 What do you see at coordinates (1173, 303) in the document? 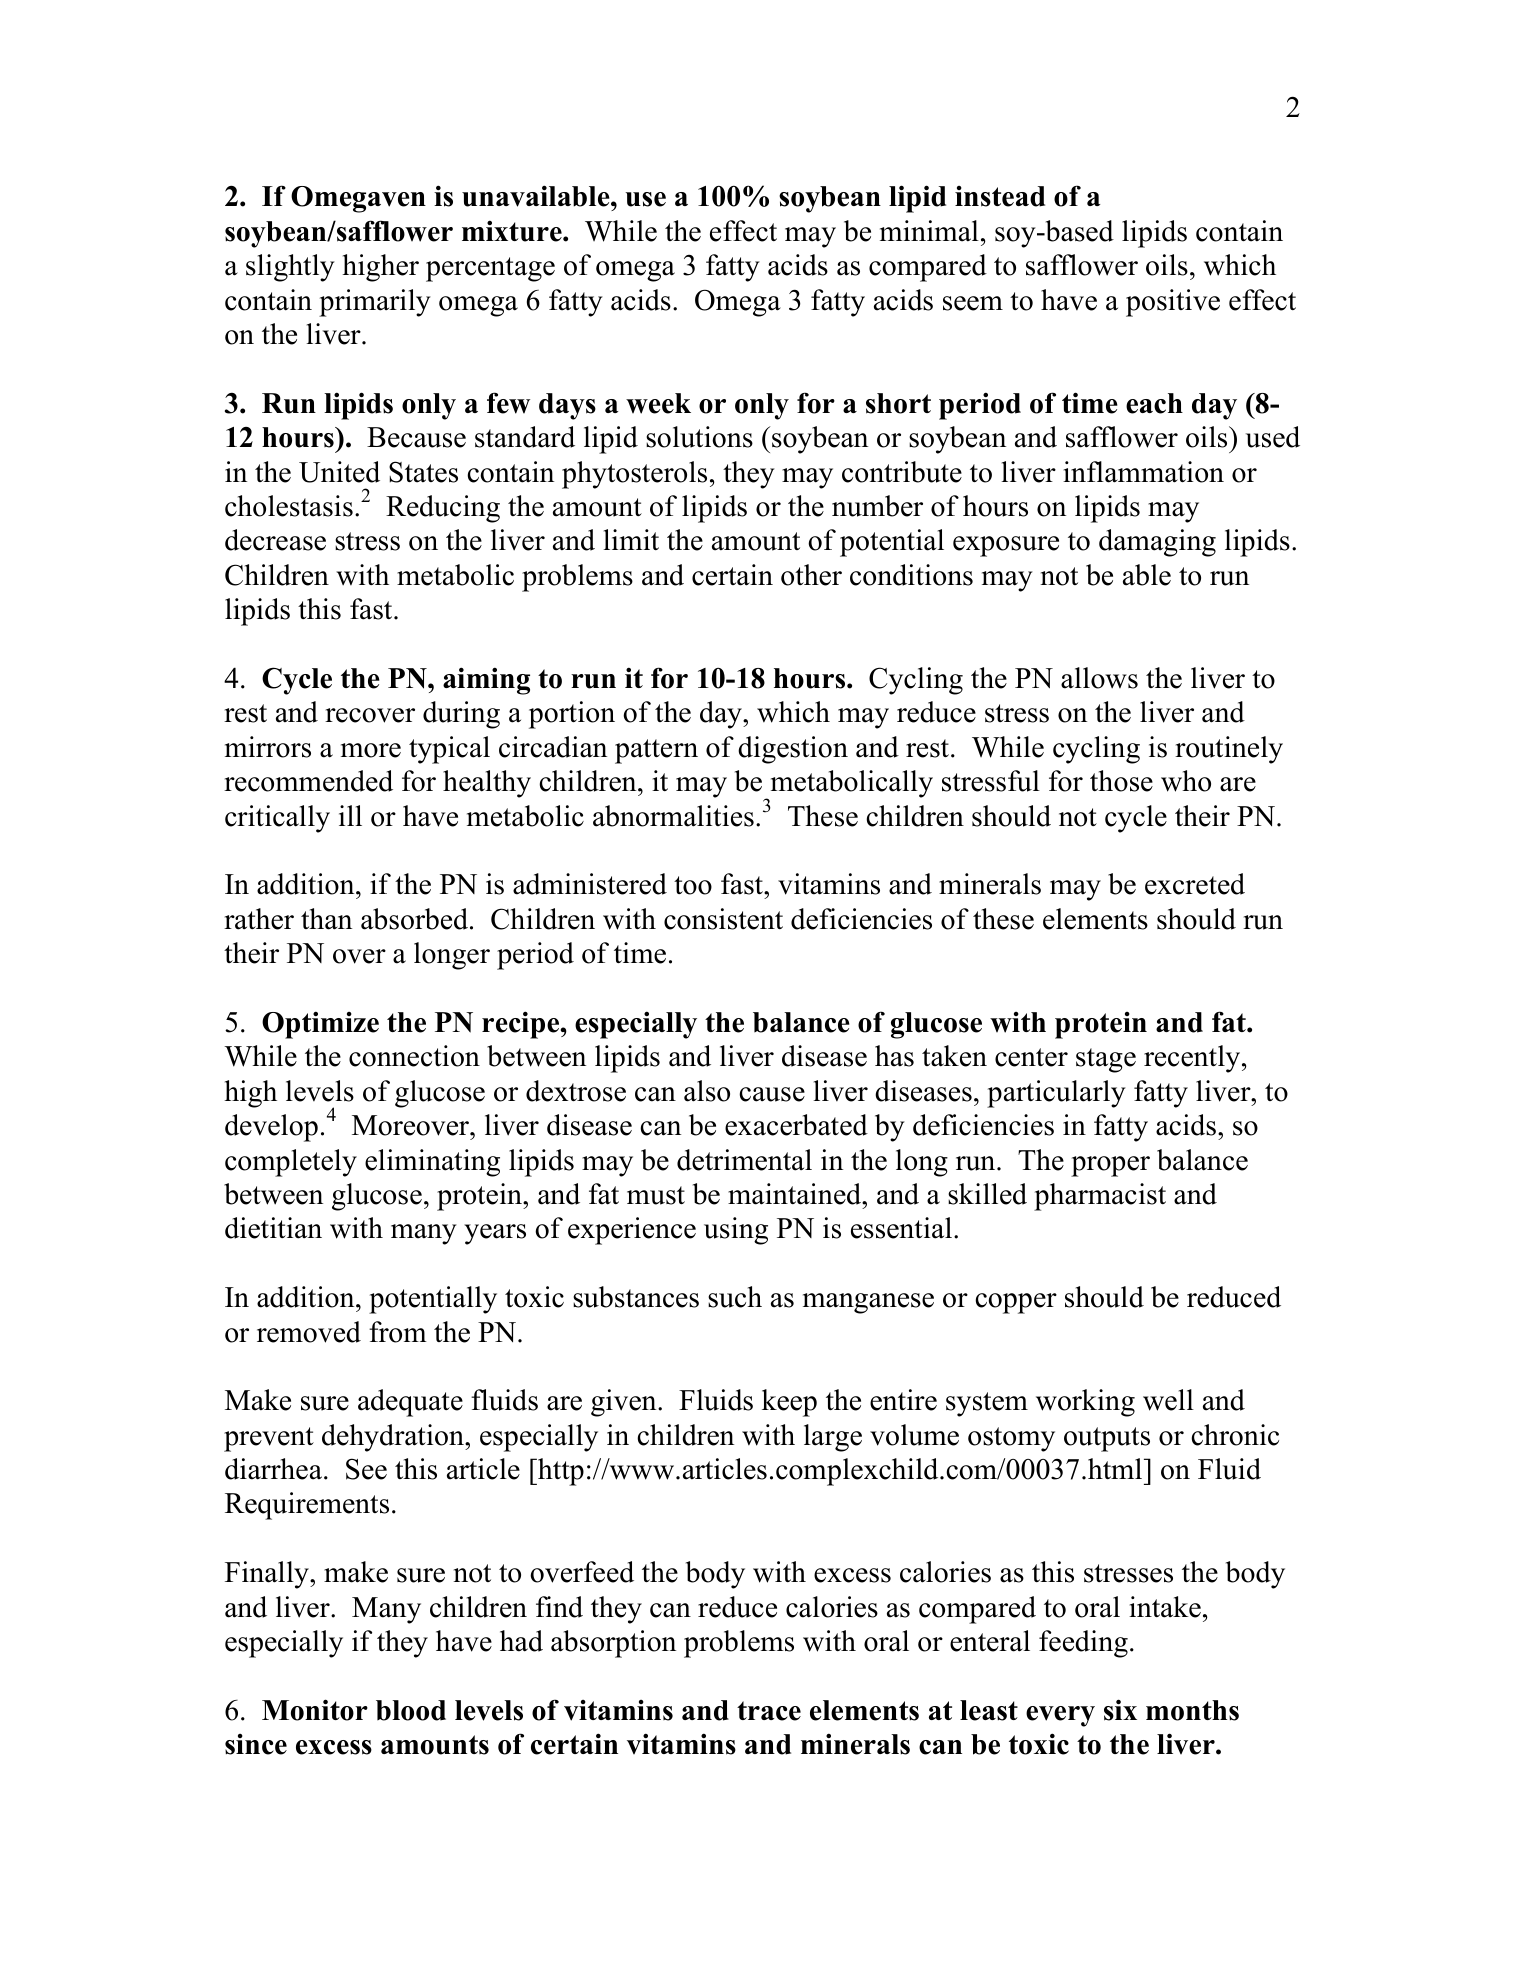
I see `positive` at bounding box center [1173, 303].
